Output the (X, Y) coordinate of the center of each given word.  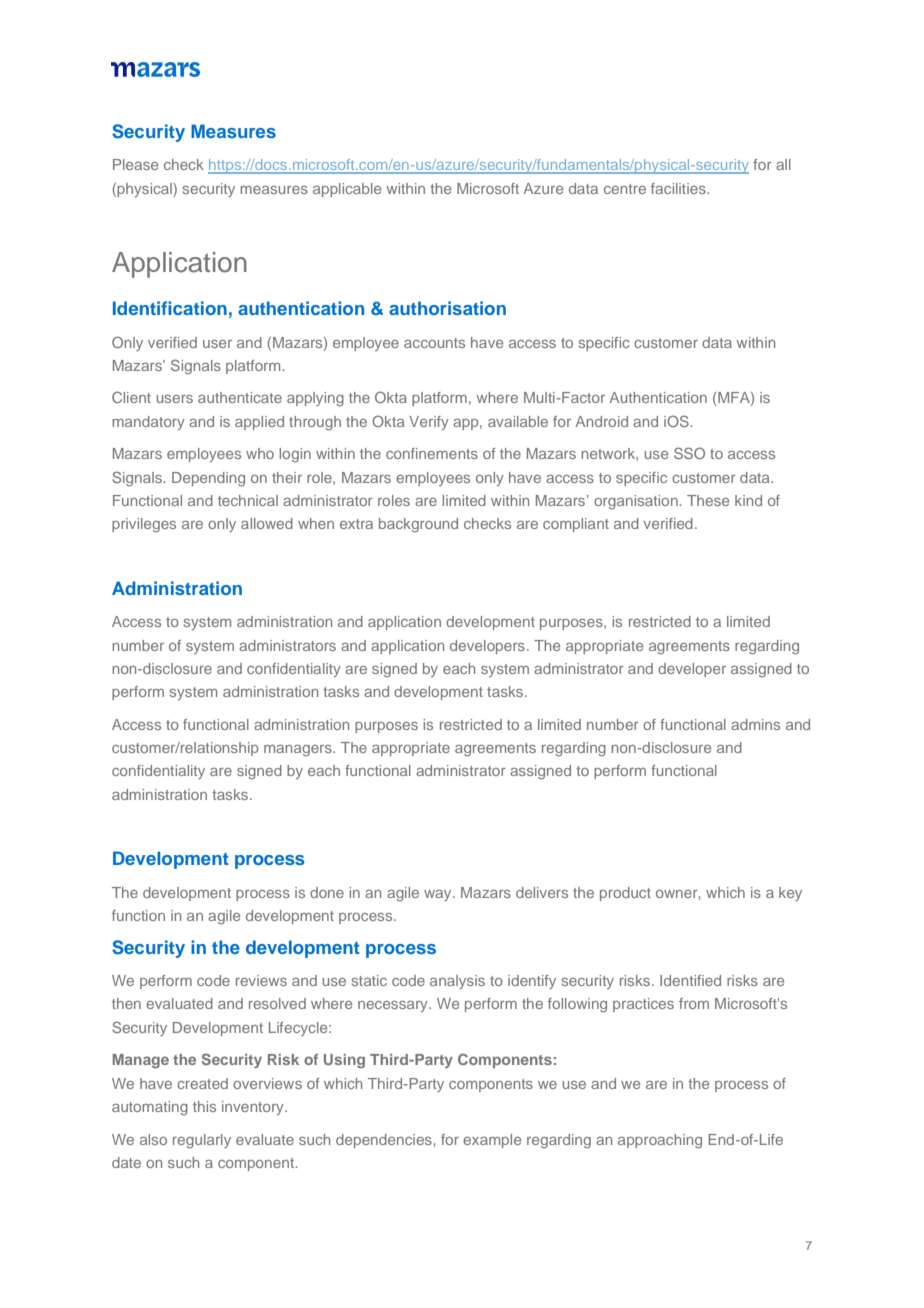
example (492, 1141)
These (708, 500)
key (790, 894)
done (327, 892)
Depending (208, 479)
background (418, 525)
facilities (679, 188)
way (439, 895)
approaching (660, 1141)
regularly (202, 1141)
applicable (347, 190)
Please (135, 164)
